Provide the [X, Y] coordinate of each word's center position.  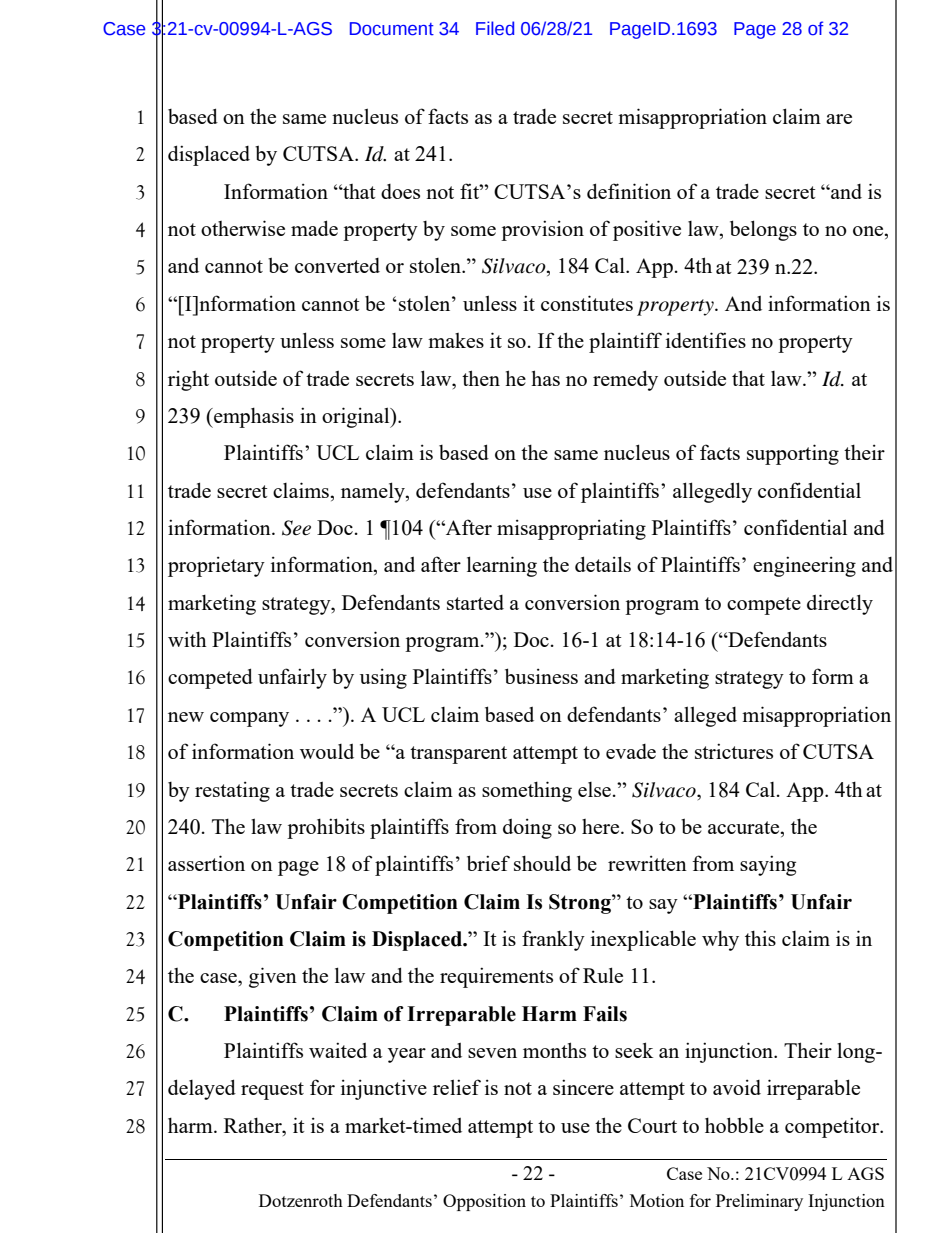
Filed [495, 28]
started [475, 602]
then [481, 378]
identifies [706, 340]
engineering [804, 566]
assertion [206, 863]
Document [392, 29]
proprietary [216, 566]
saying [768, 865]
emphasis [253, 417]
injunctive [384, 1089]
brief [488, 863]
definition [629, 191]
